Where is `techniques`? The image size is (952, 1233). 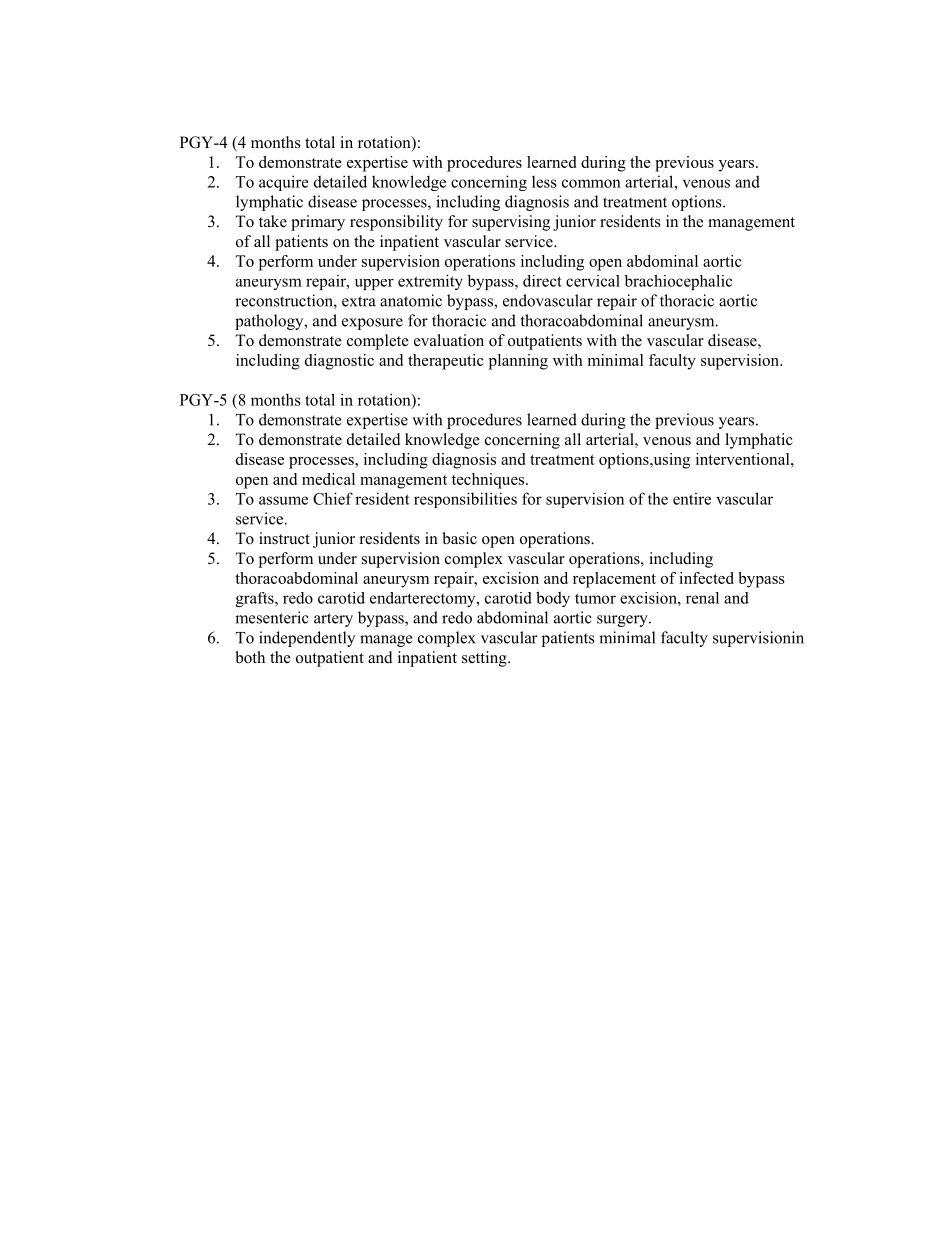
techniques is located at coordinates (489, 481).
